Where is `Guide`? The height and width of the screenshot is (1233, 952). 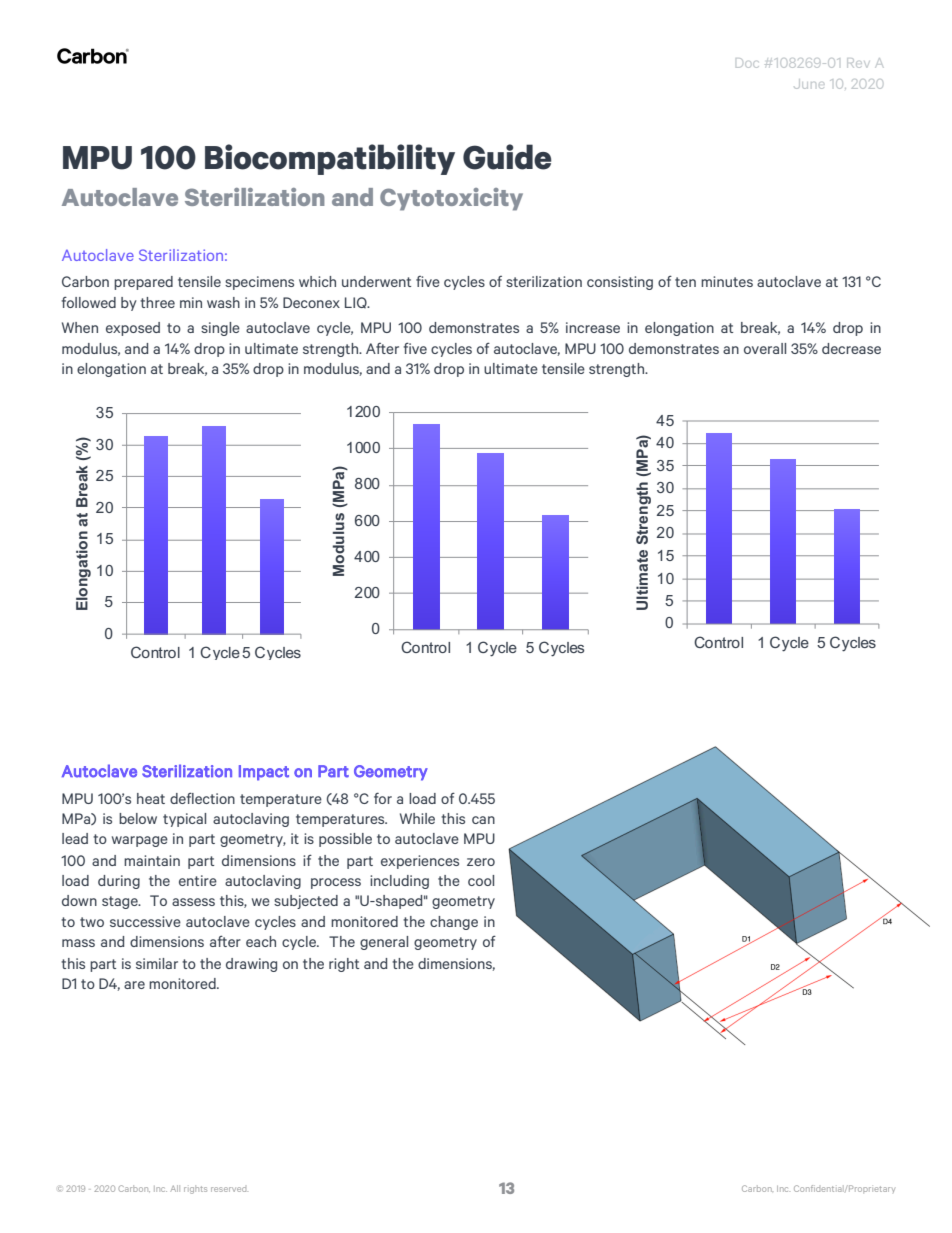
Guide is located at coordinates (507, 157).
